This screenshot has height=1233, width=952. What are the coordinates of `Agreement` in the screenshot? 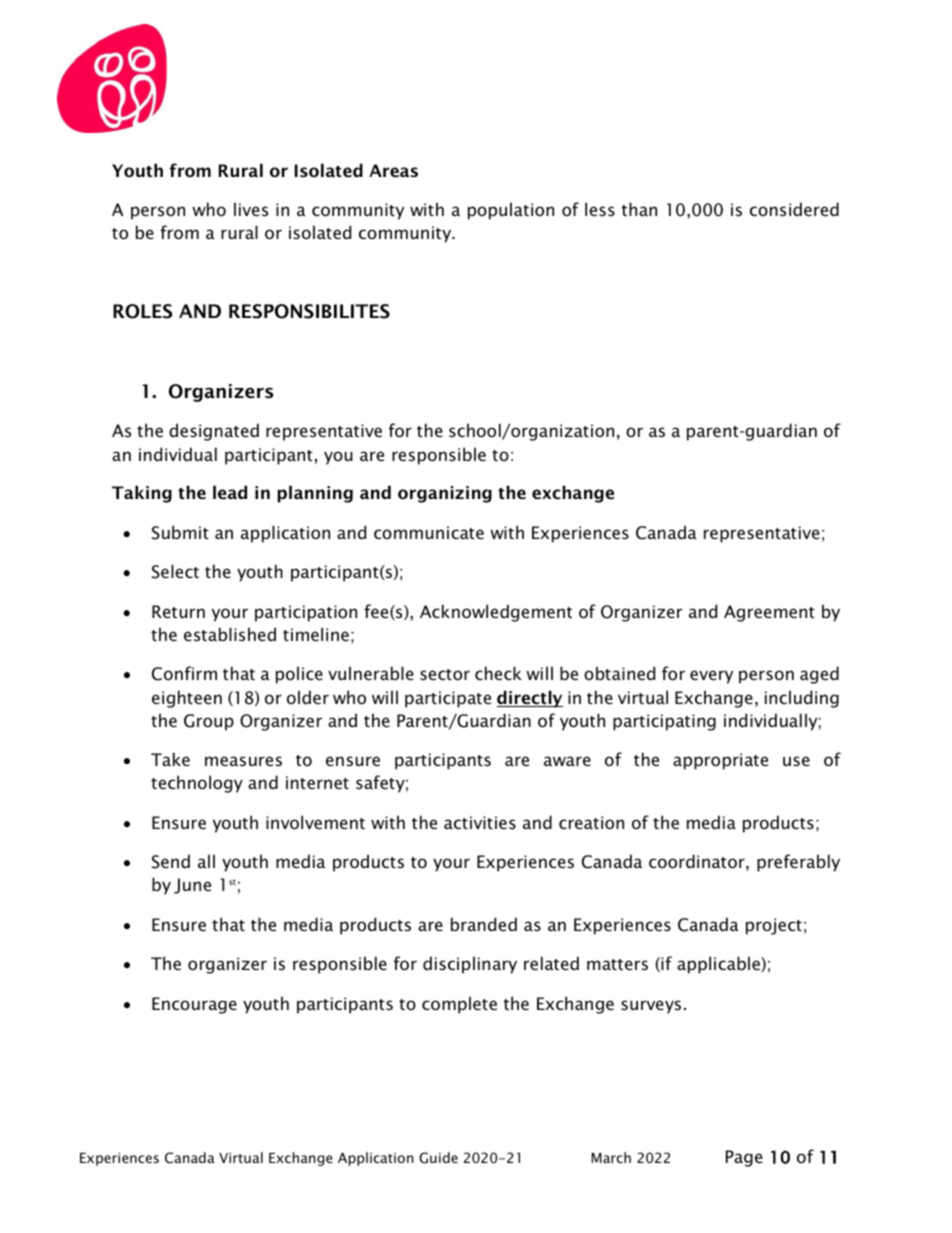 It's located at (769, 613).
